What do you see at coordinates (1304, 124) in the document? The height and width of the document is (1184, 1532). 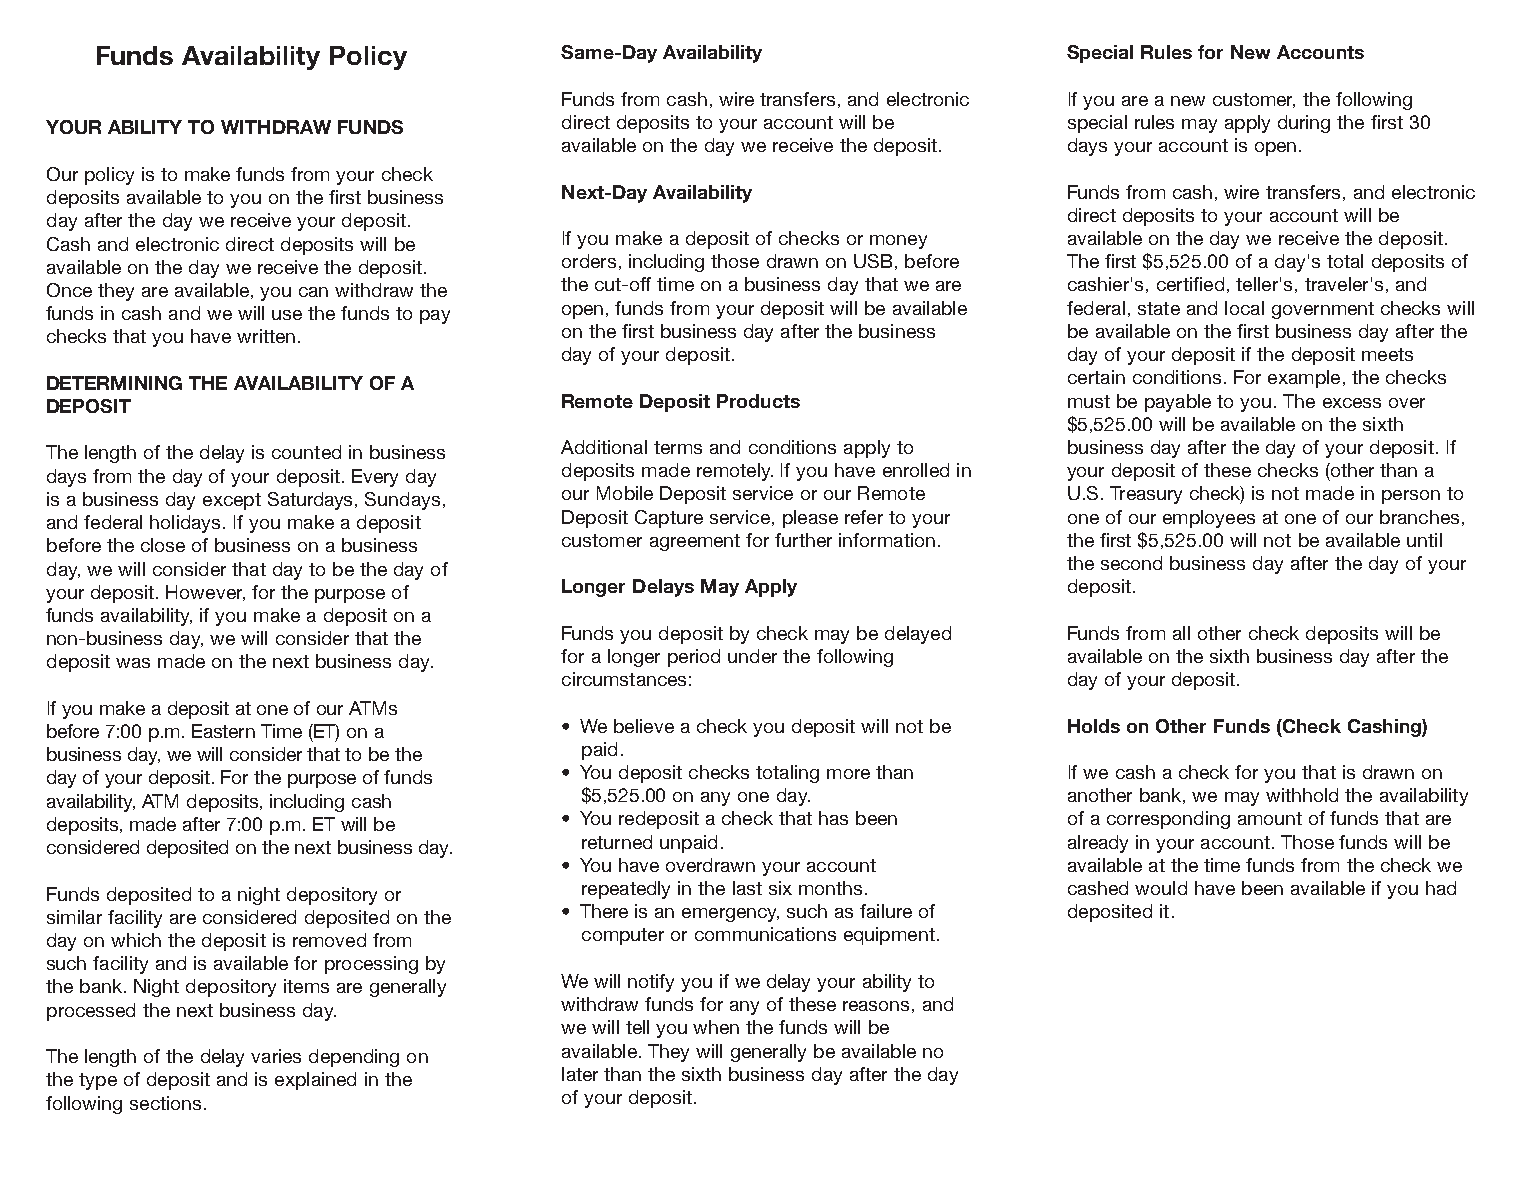 I see `during` at bounding box center [1304, 124].
